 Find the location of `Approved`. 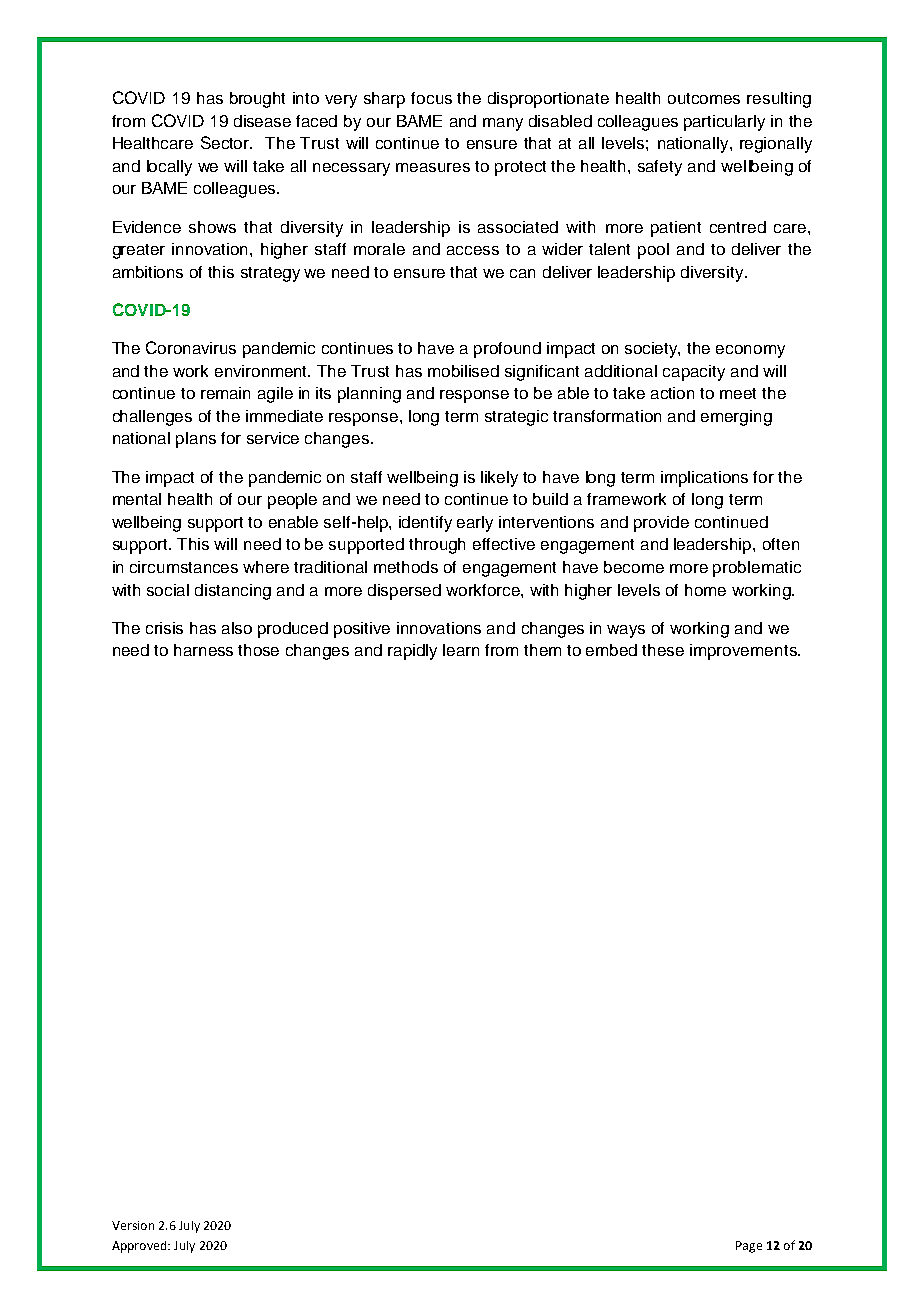

Approved is located at coordinates (140, 1247).
